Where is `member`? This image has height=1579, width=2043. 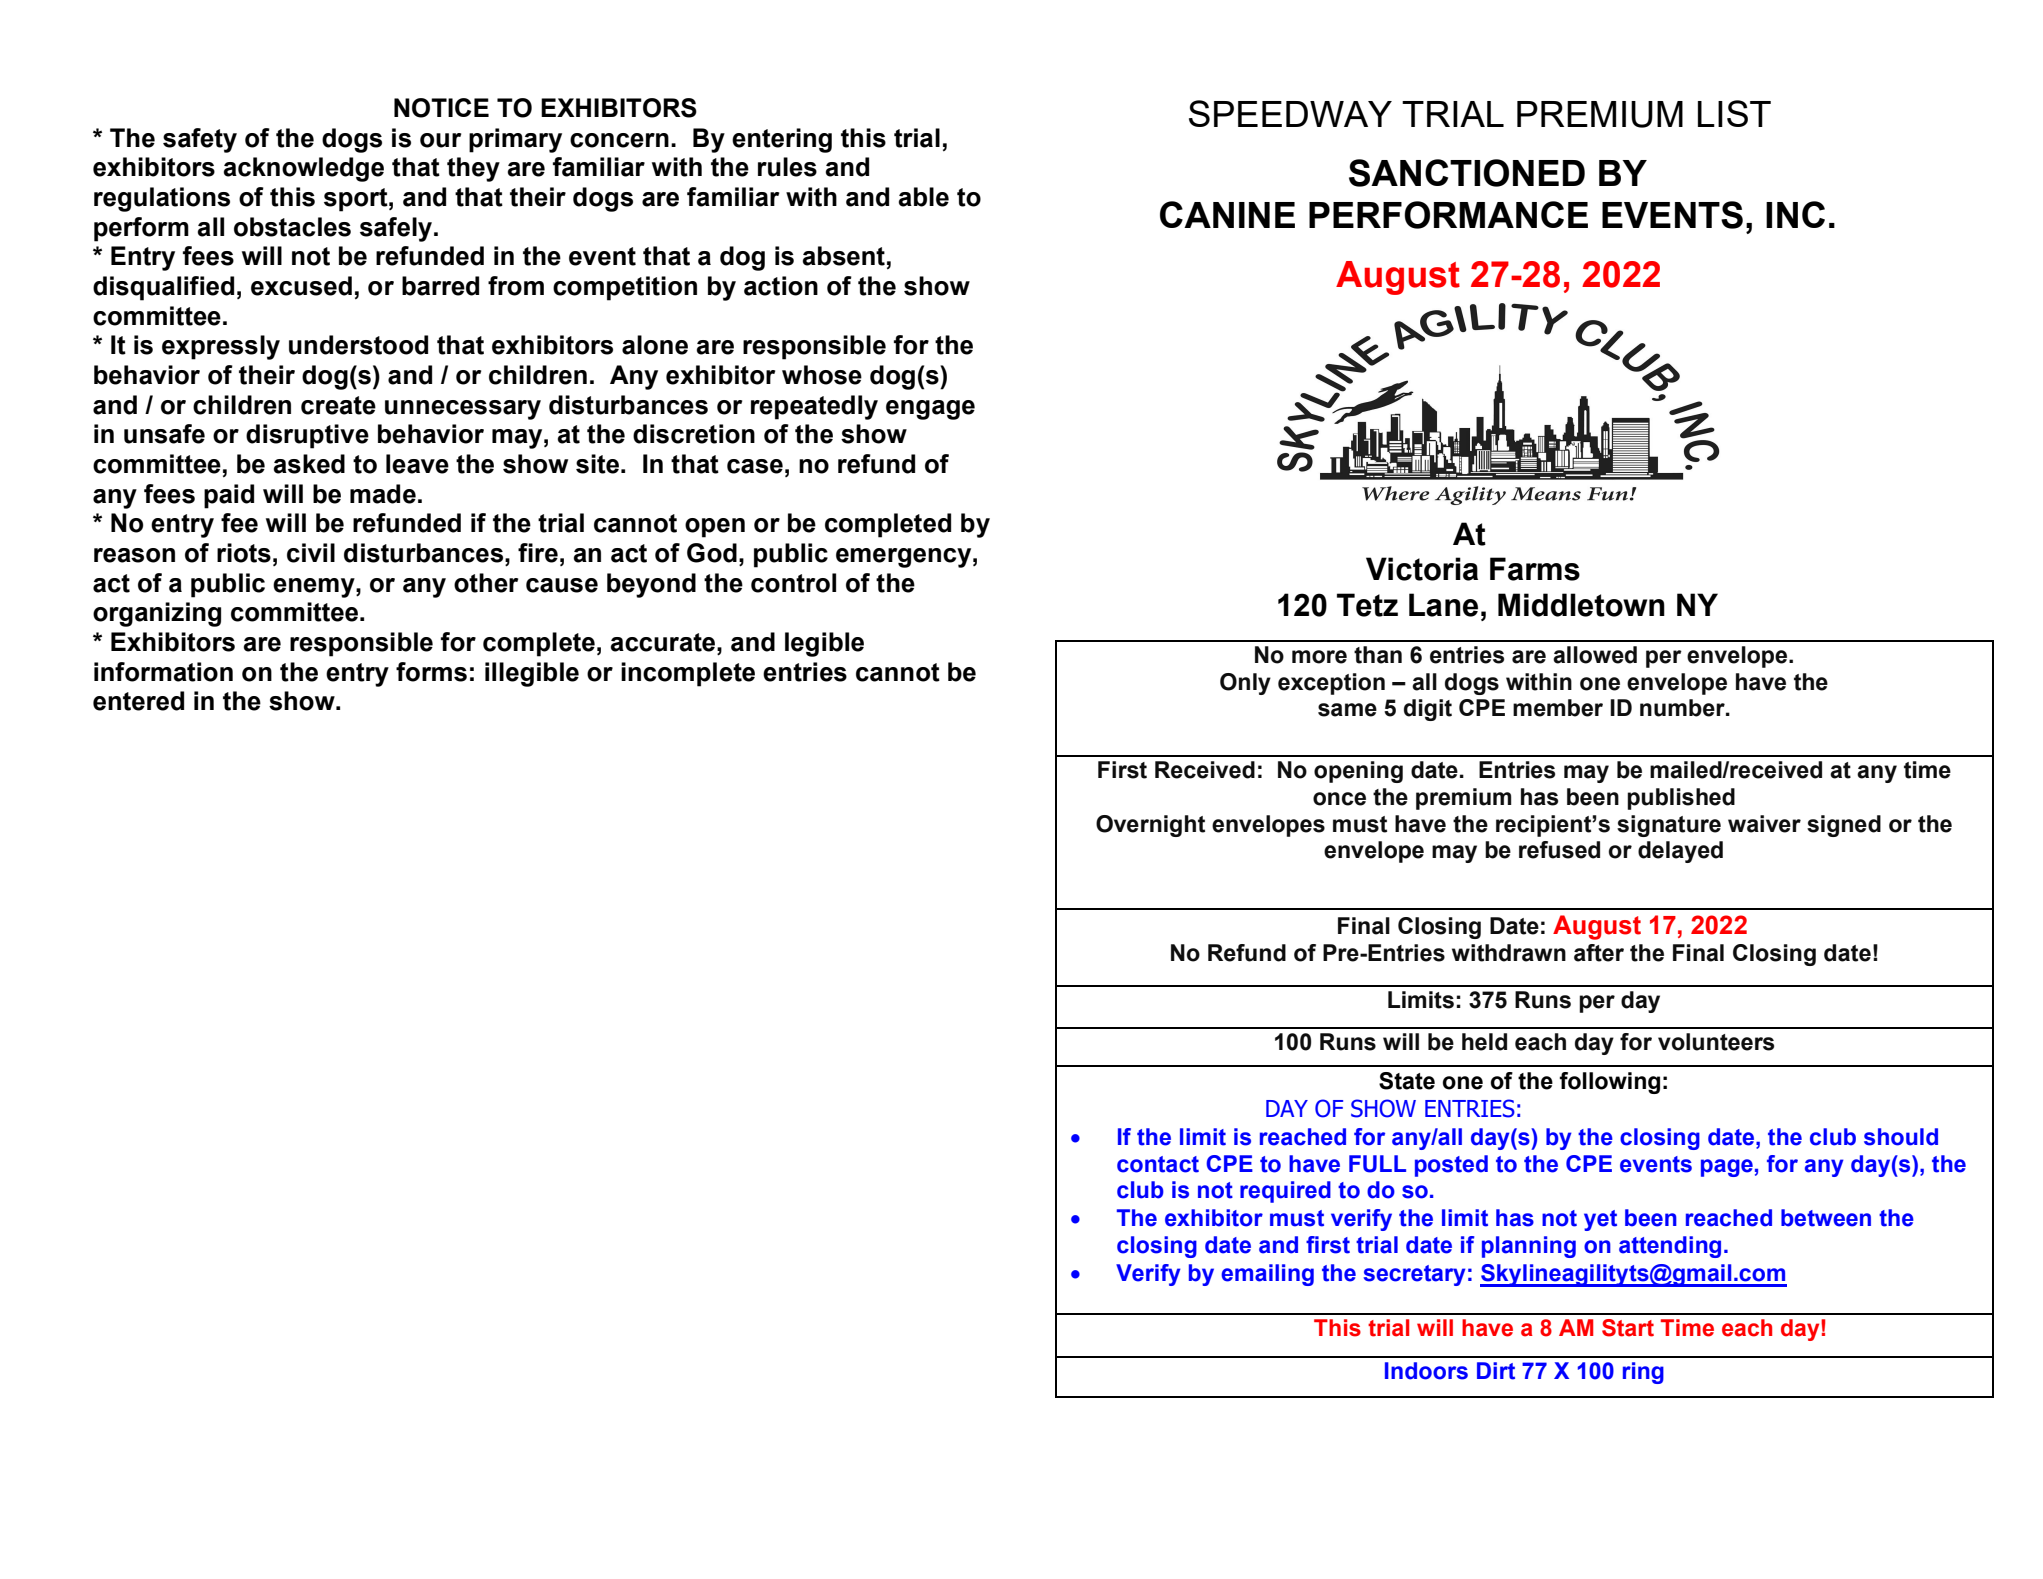 member is located at coordinates (1558, 708).
